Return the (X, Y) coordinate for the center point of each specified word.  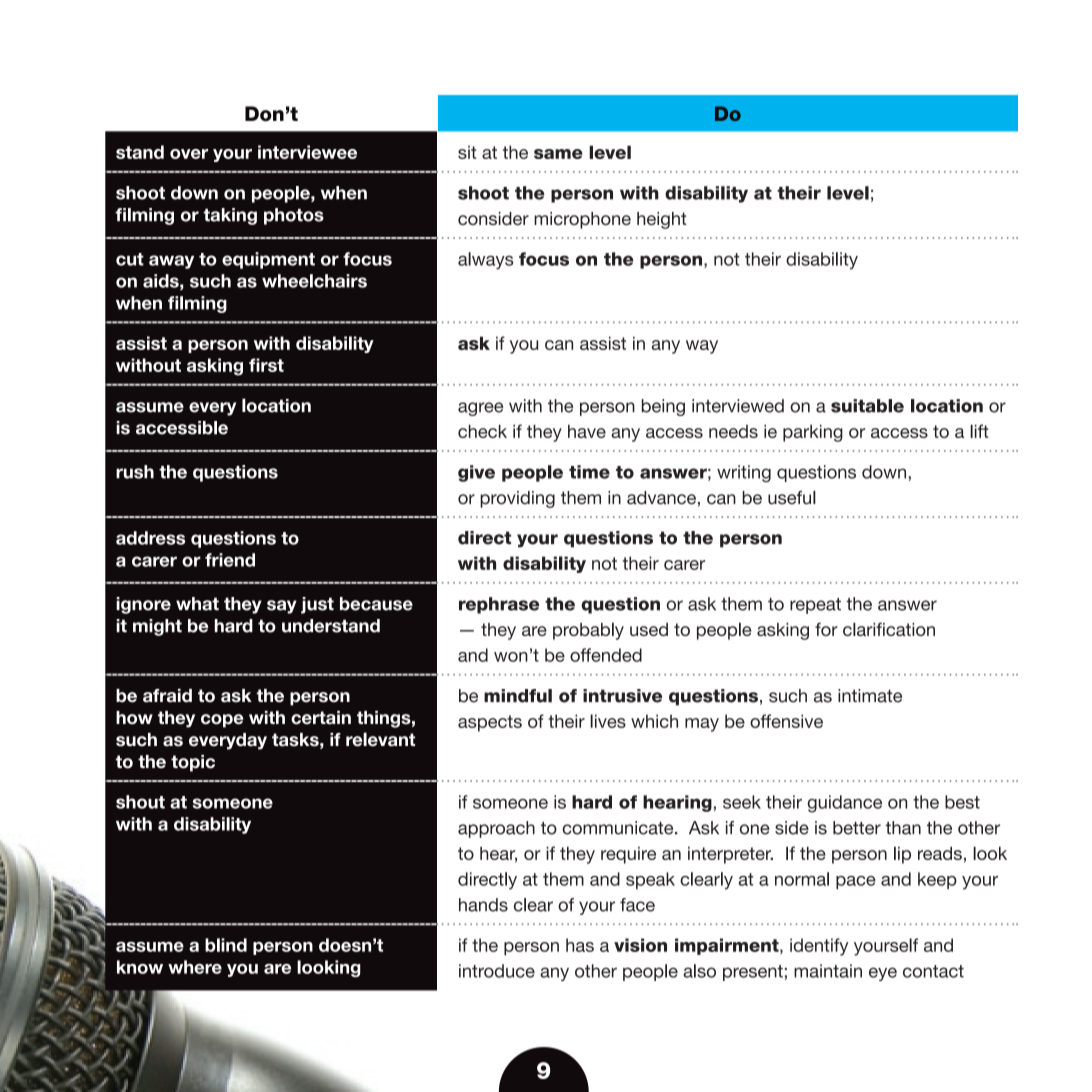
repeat (815, 606)
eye (883, 974)
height (662, 220)
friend (230, 560)
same (558, 154)
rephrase (499, 605)
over (189, 154)
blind (226, 945)
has (580, 945)
